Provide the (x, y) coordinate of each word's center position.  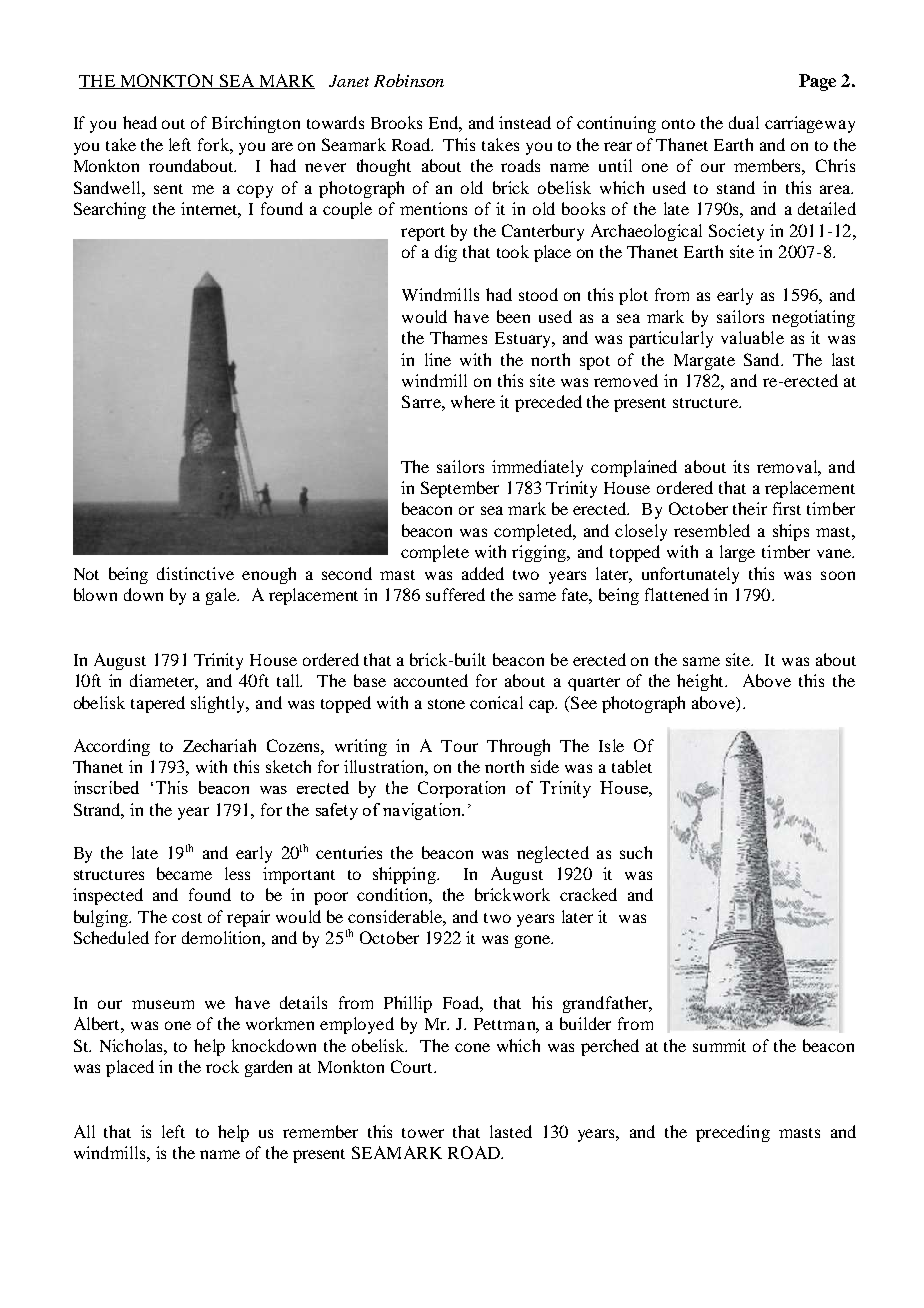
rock (222, 1066)
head (140, 122)
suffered (455, 594)
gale (222, 596)
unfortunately (690, 575)
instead (525, 122)
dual (744, 122)
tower (423, 1133)
